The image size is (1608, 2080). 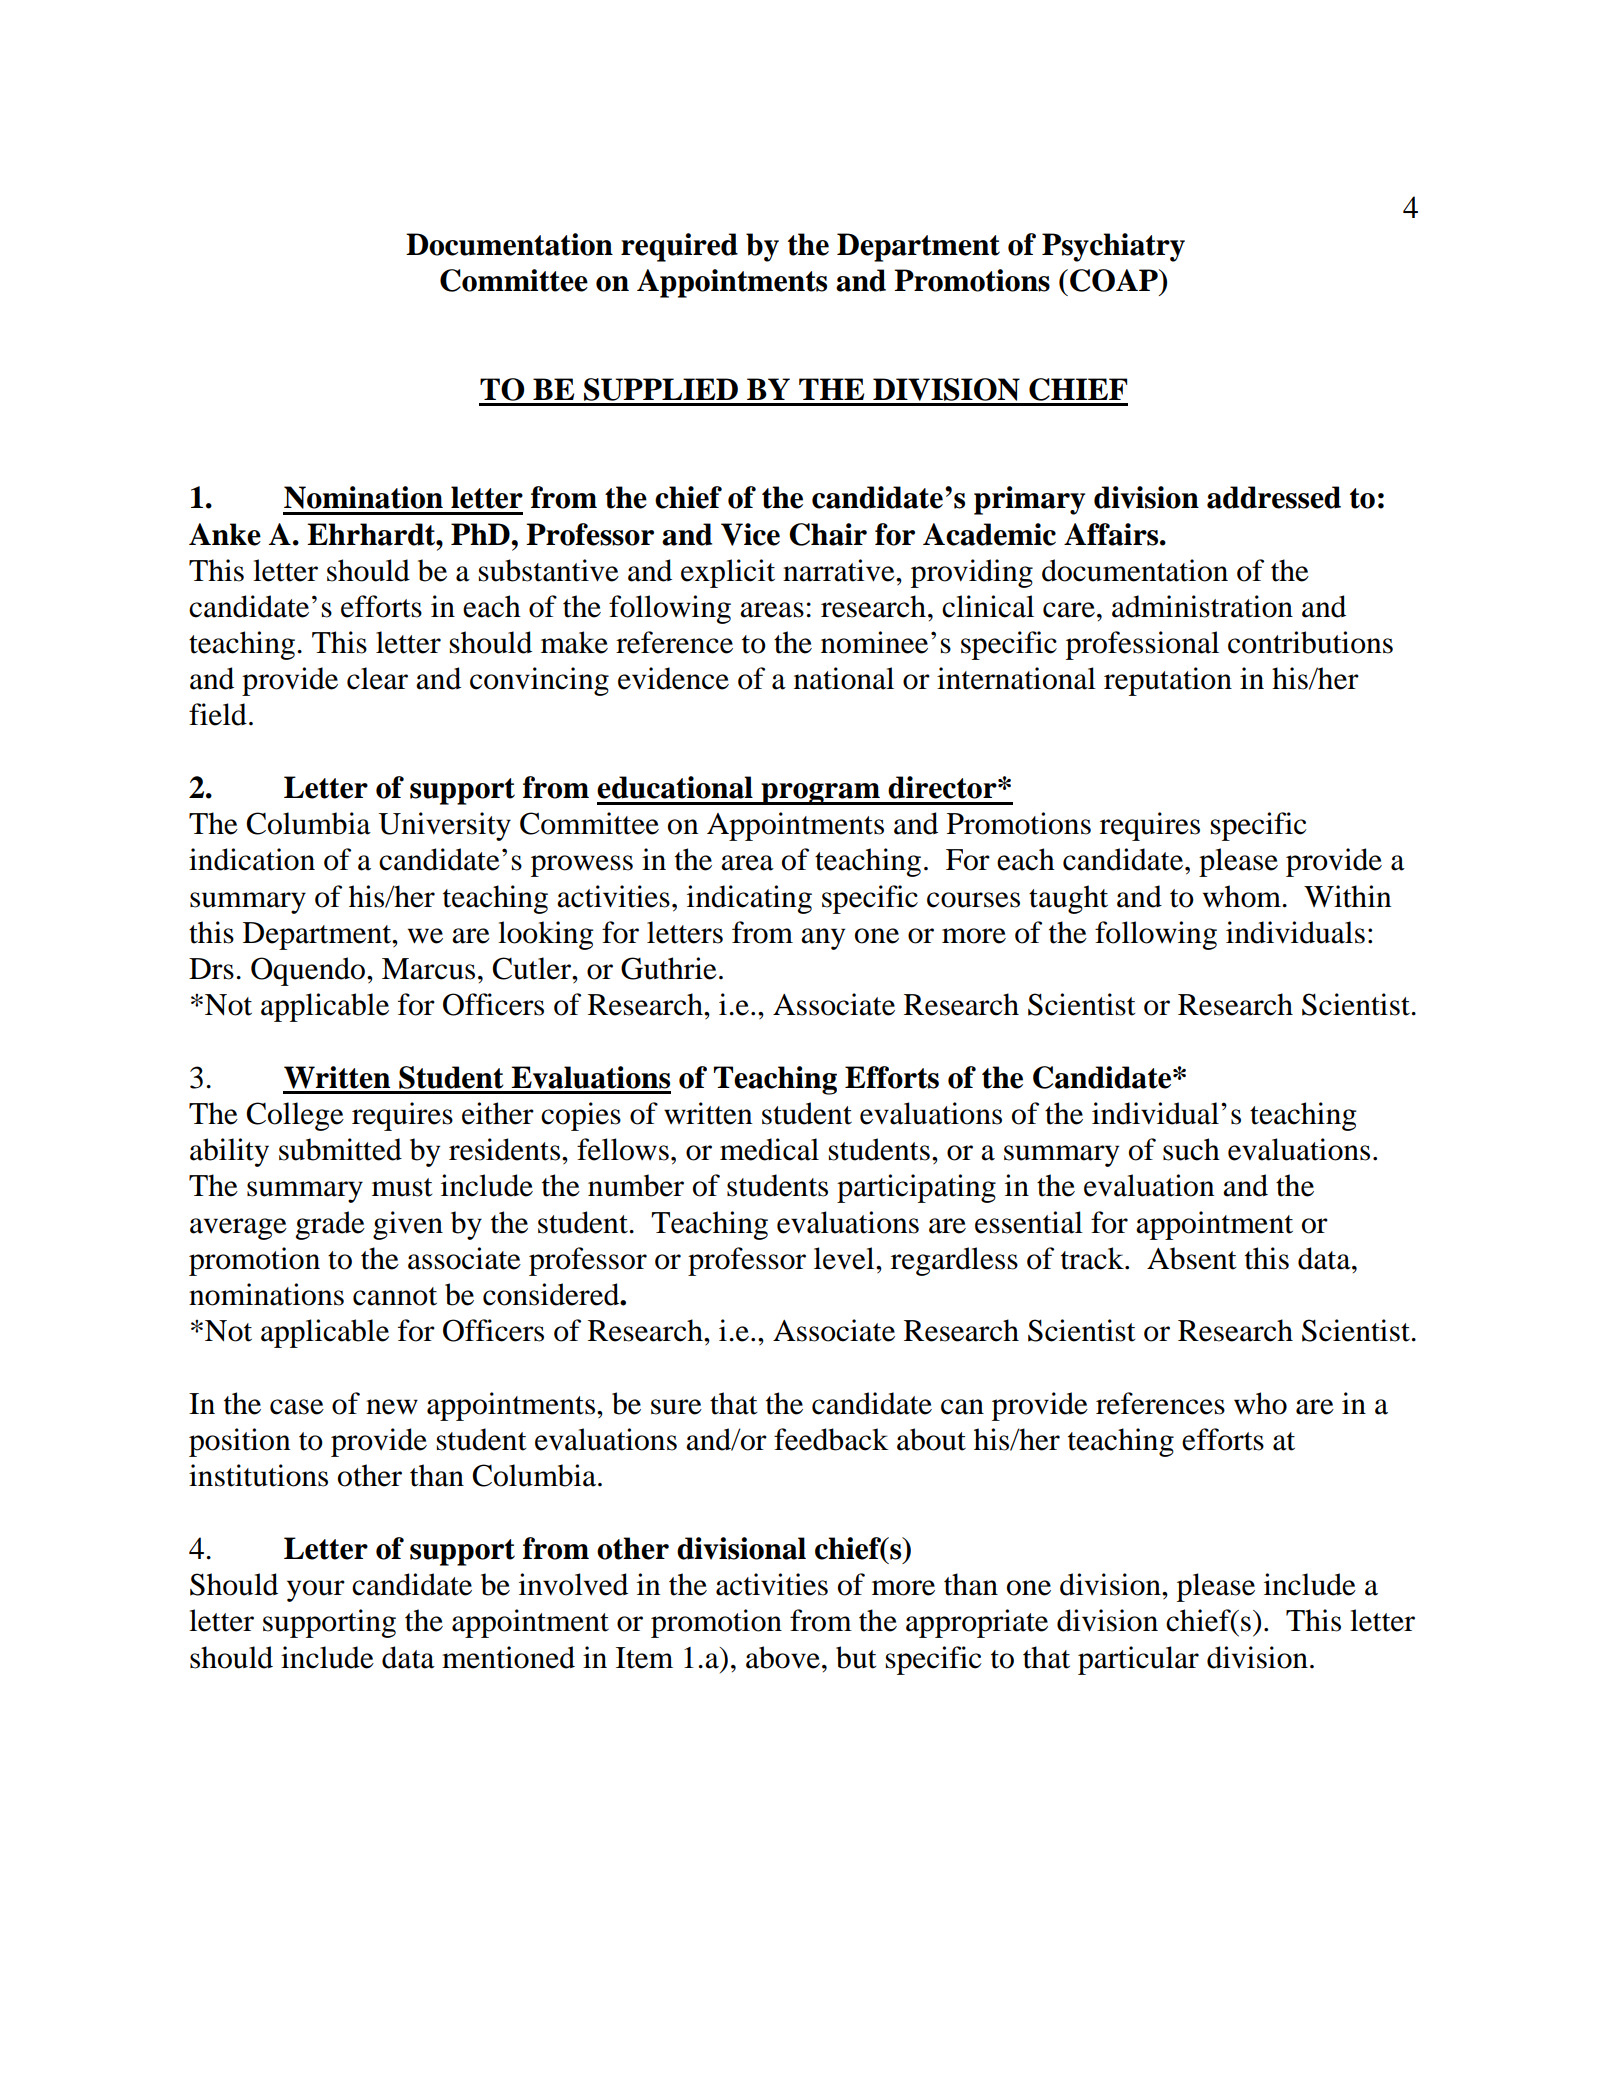 What do you see at coordinates (1274, 497) in the image?
I see `addressed` at bounding box center [1274, 497].
